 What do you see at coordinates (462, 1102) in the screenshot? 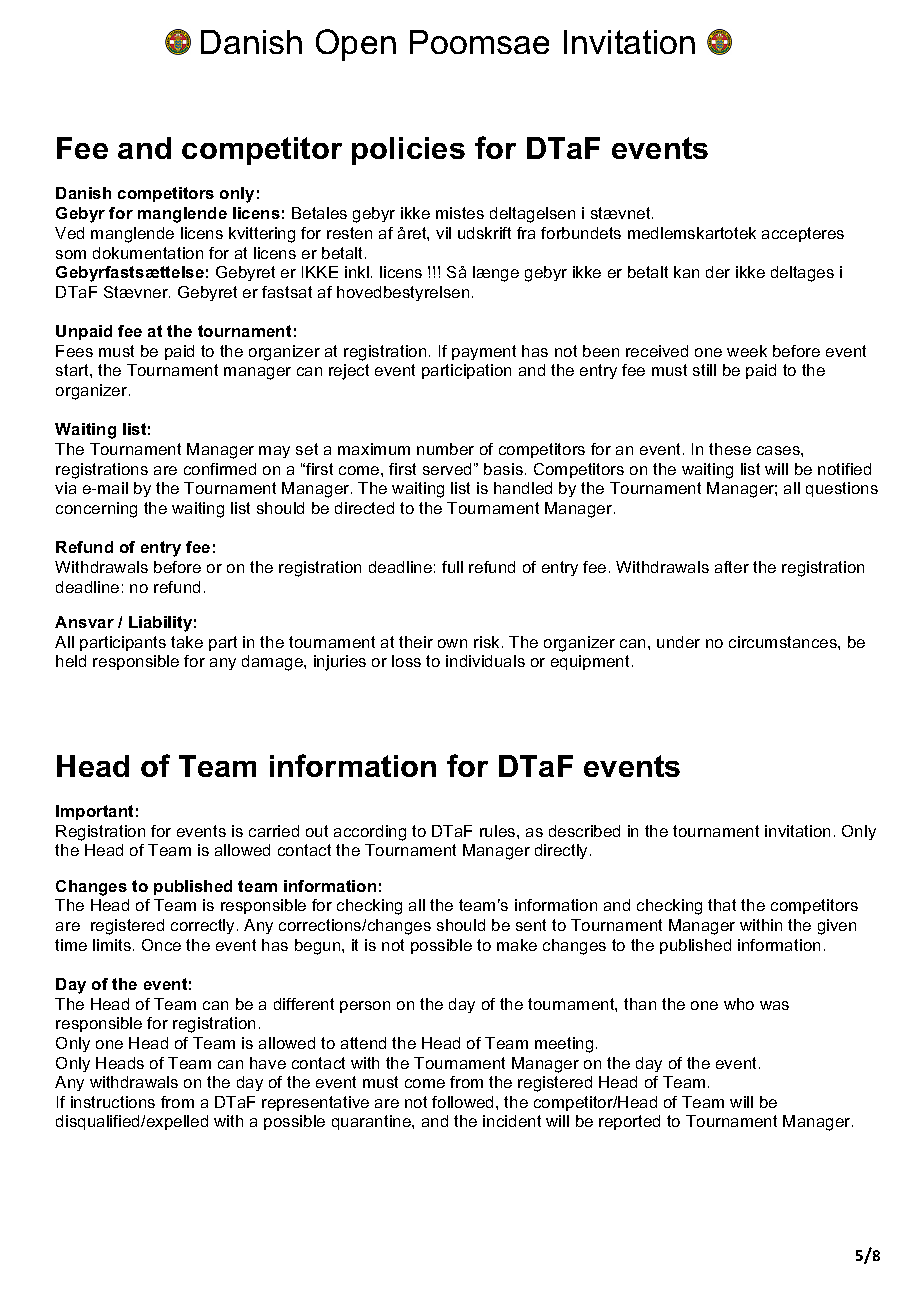
I see `followed` at bounding box center [462, 1102].
